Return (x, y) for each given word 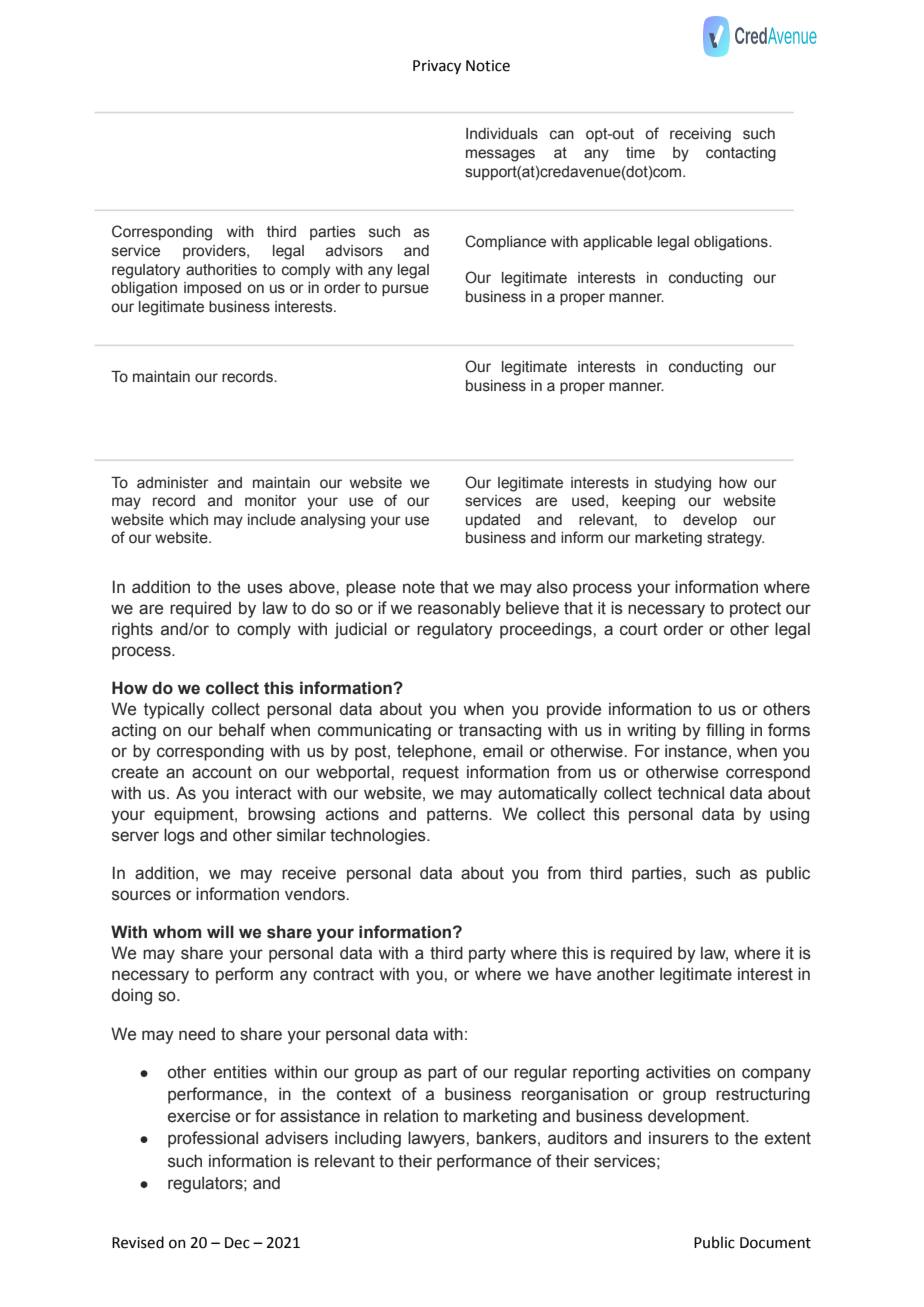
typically (174, 710)
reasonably (459, 609)
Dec (237, 1243)
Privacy (437, 67)
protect (755, 610)
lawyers (437, 1139)
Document (775, 1243)
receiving (700, 135)
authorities (221, 270)
